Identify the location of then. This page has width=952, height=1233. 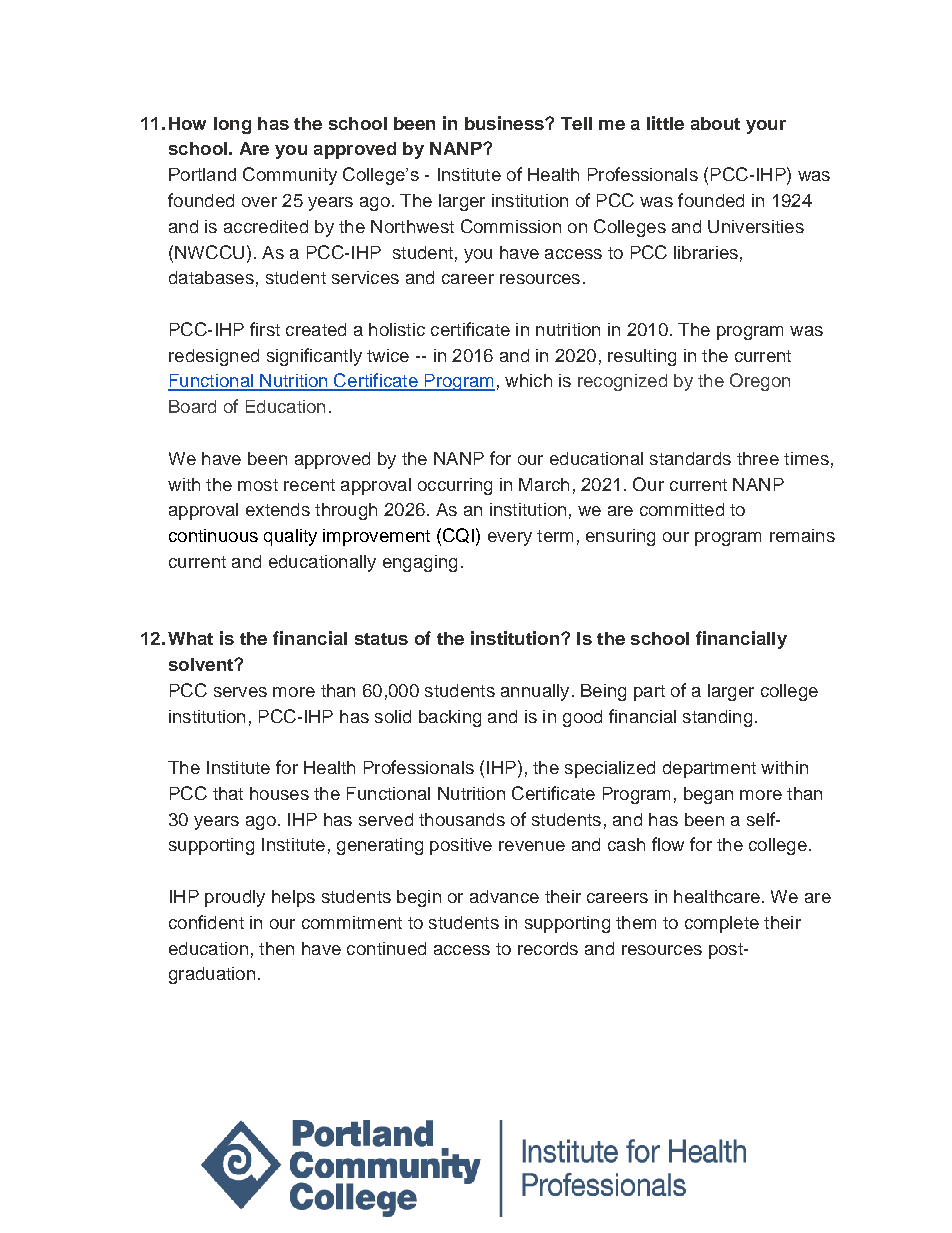
(276, 948).
